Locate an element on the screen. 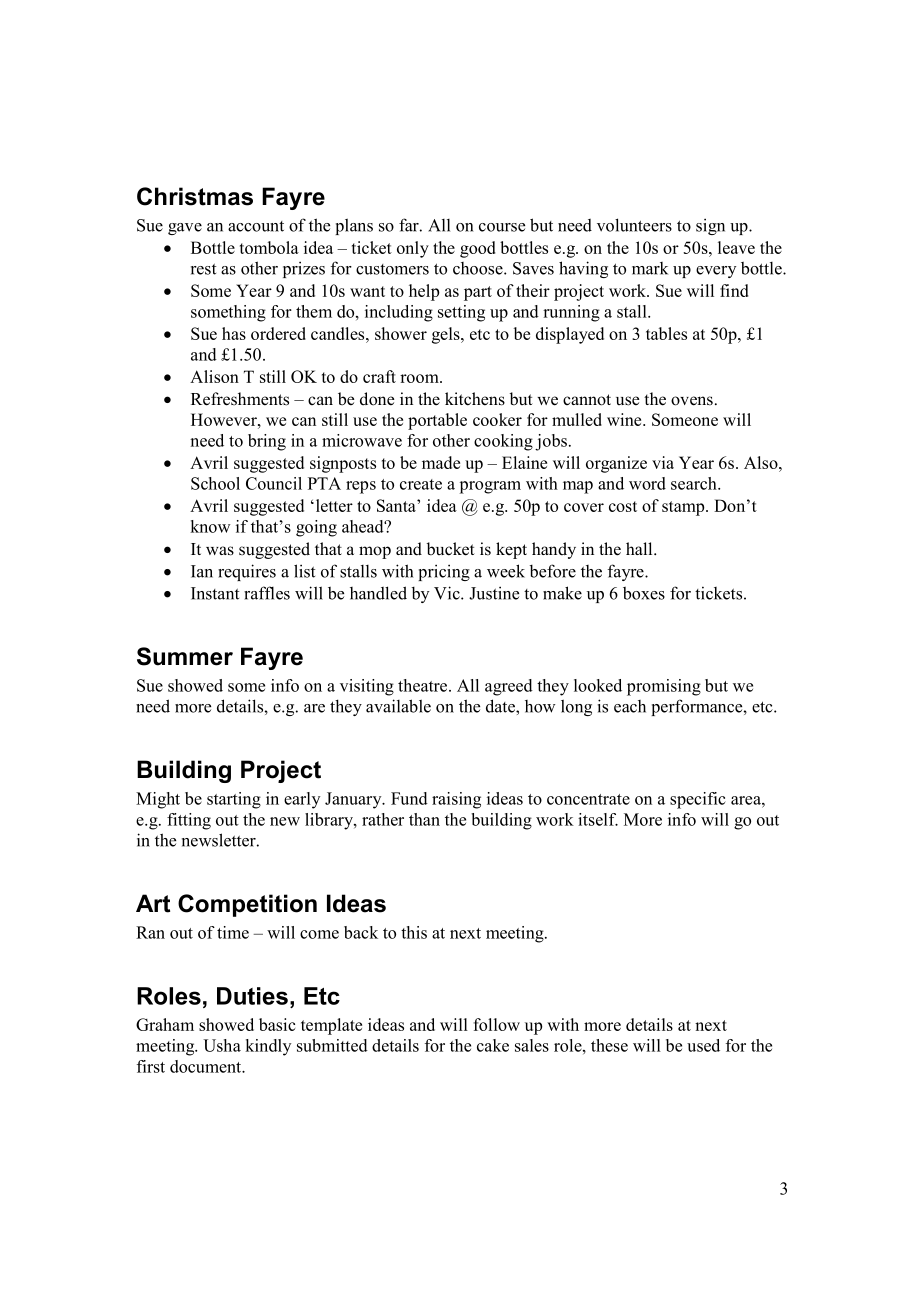 The height and width of the screenshot is (1308, 924). promising is located at coordinates (664, 687).
